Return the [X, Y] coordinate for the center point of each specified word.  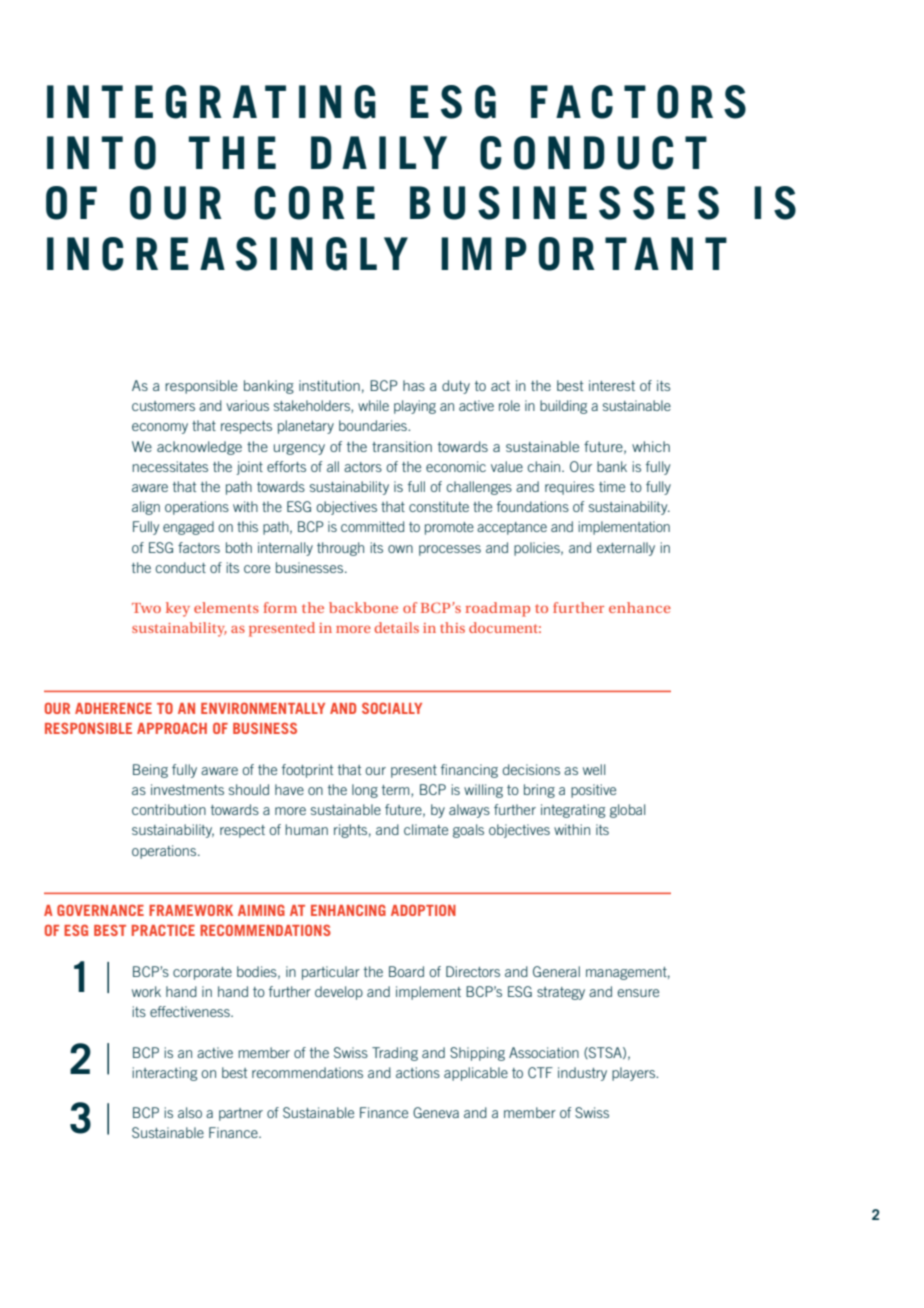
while [373, 405]
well [594, 769]
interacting [164, 1074]
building [563, 407]
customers [163, 406]
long [365, 791]
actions [418, 1072]
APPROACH [172, 728]
